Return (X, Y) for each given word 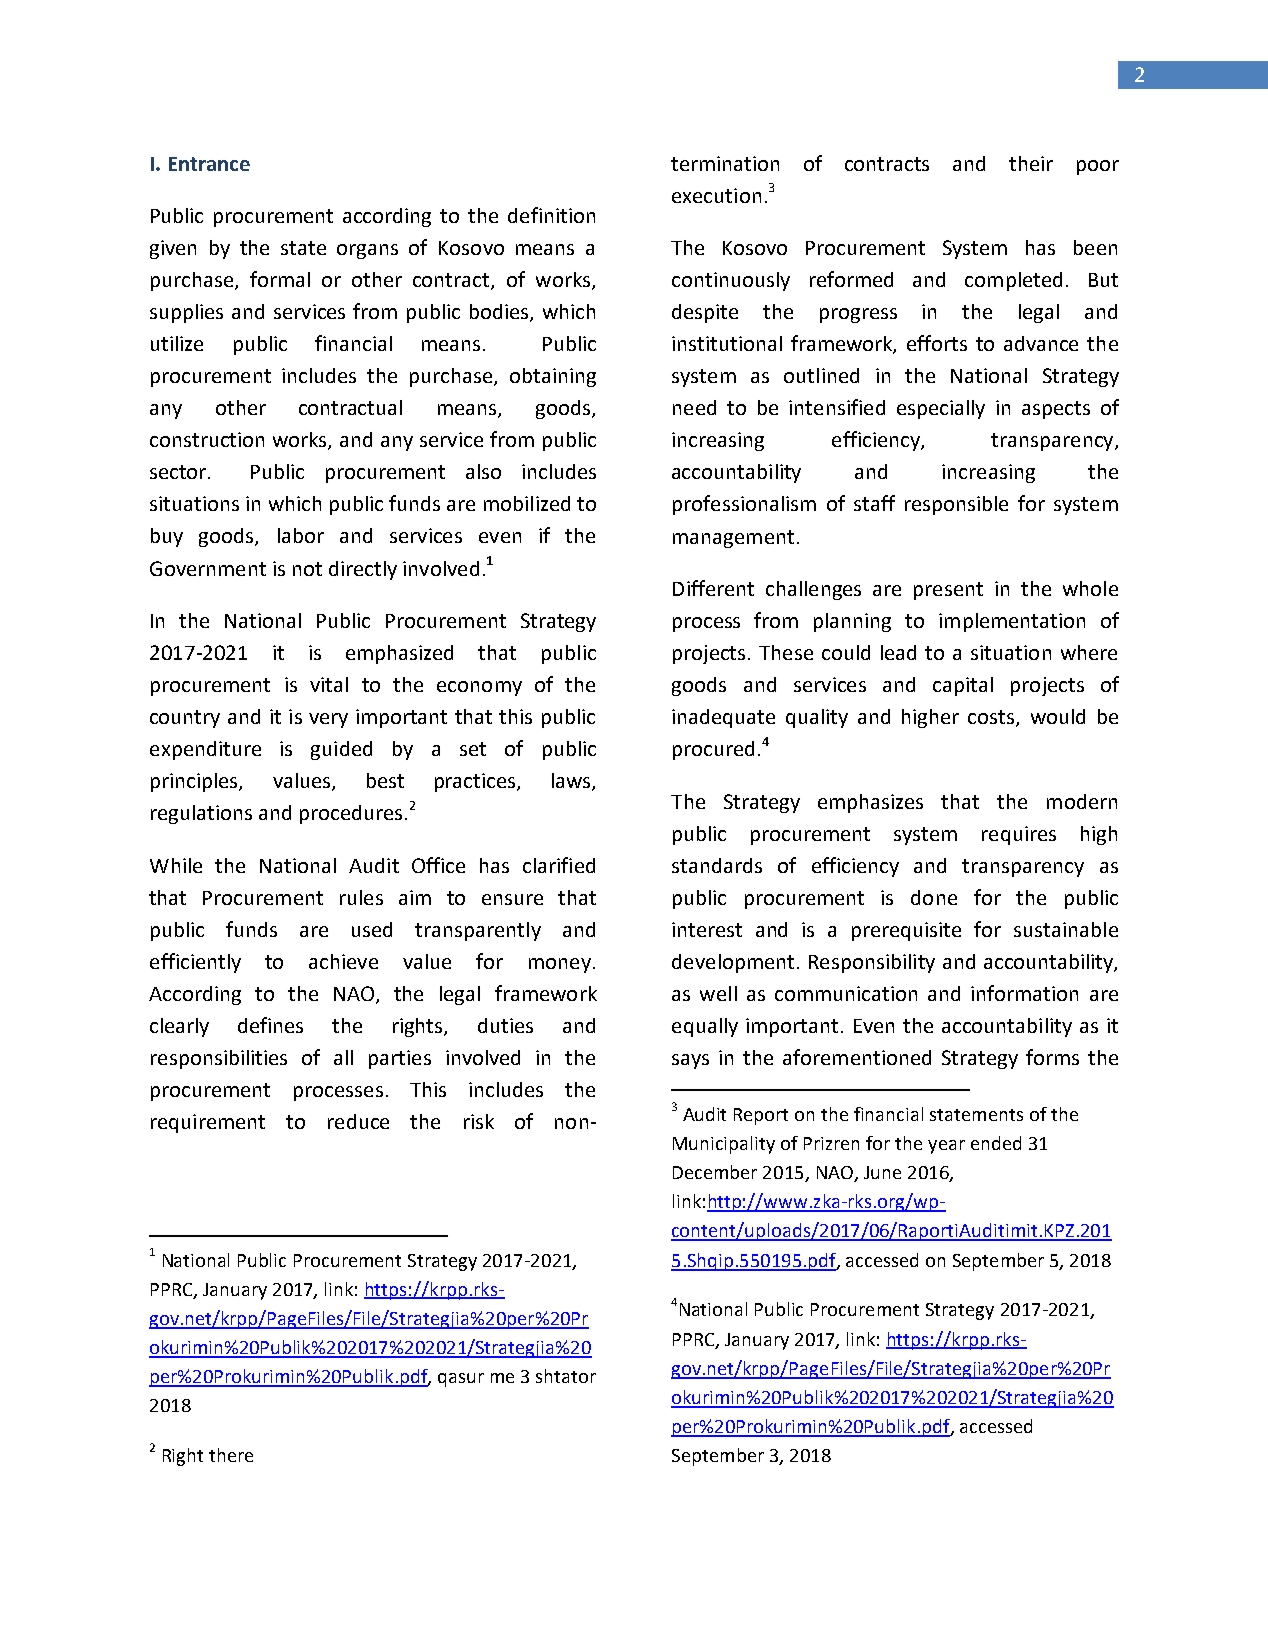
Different (713, 588)
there (231, 1455)
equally (705, 1027)
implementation (1012, 622)
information (1024, 993)
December (715, 1172)
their (1031, 163)
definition (551, 215)
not (307, 569)
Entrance (209, 164)
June (882, 1172)
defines (270, 1025)
